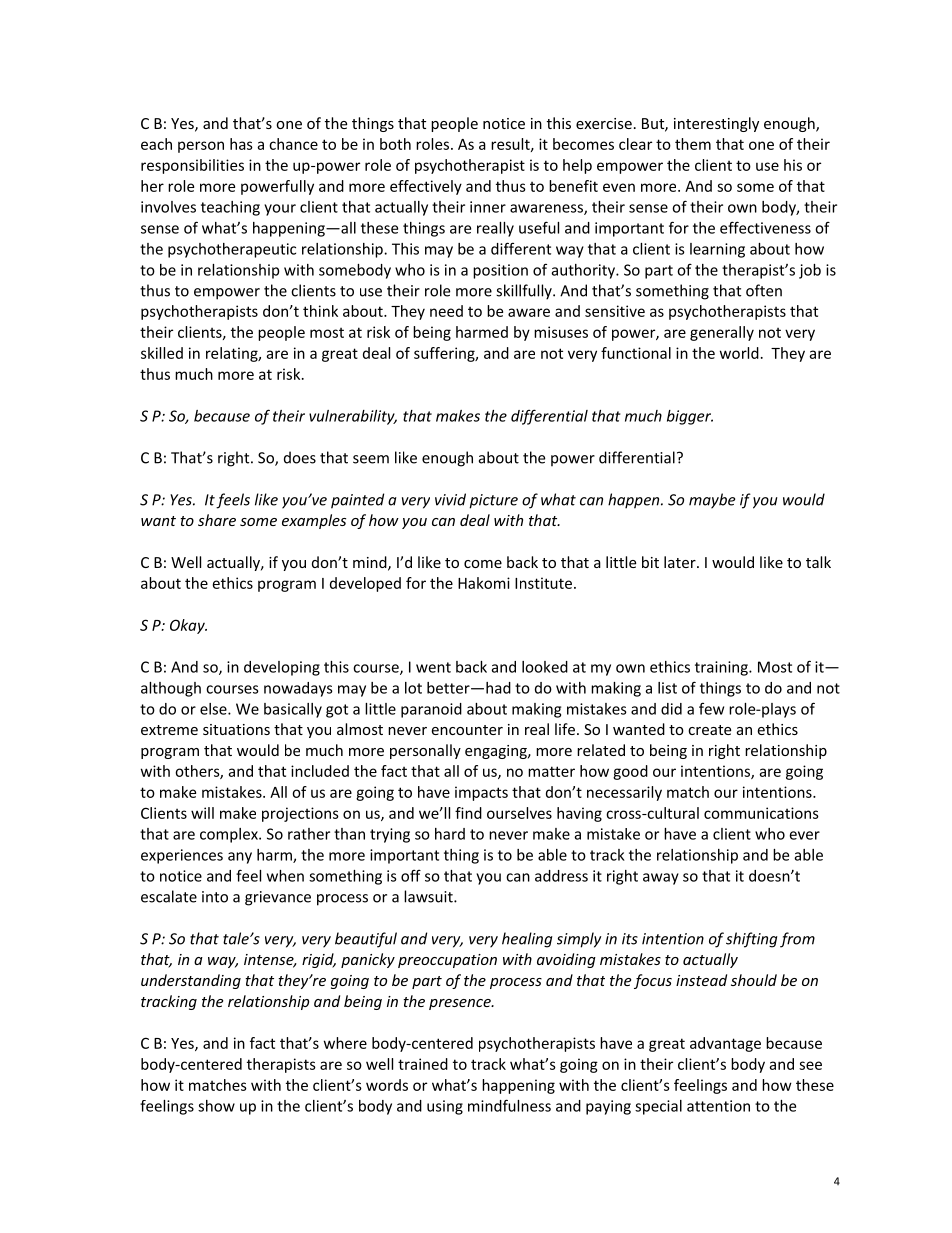  I want to click on attention, so click(718, 1106).
